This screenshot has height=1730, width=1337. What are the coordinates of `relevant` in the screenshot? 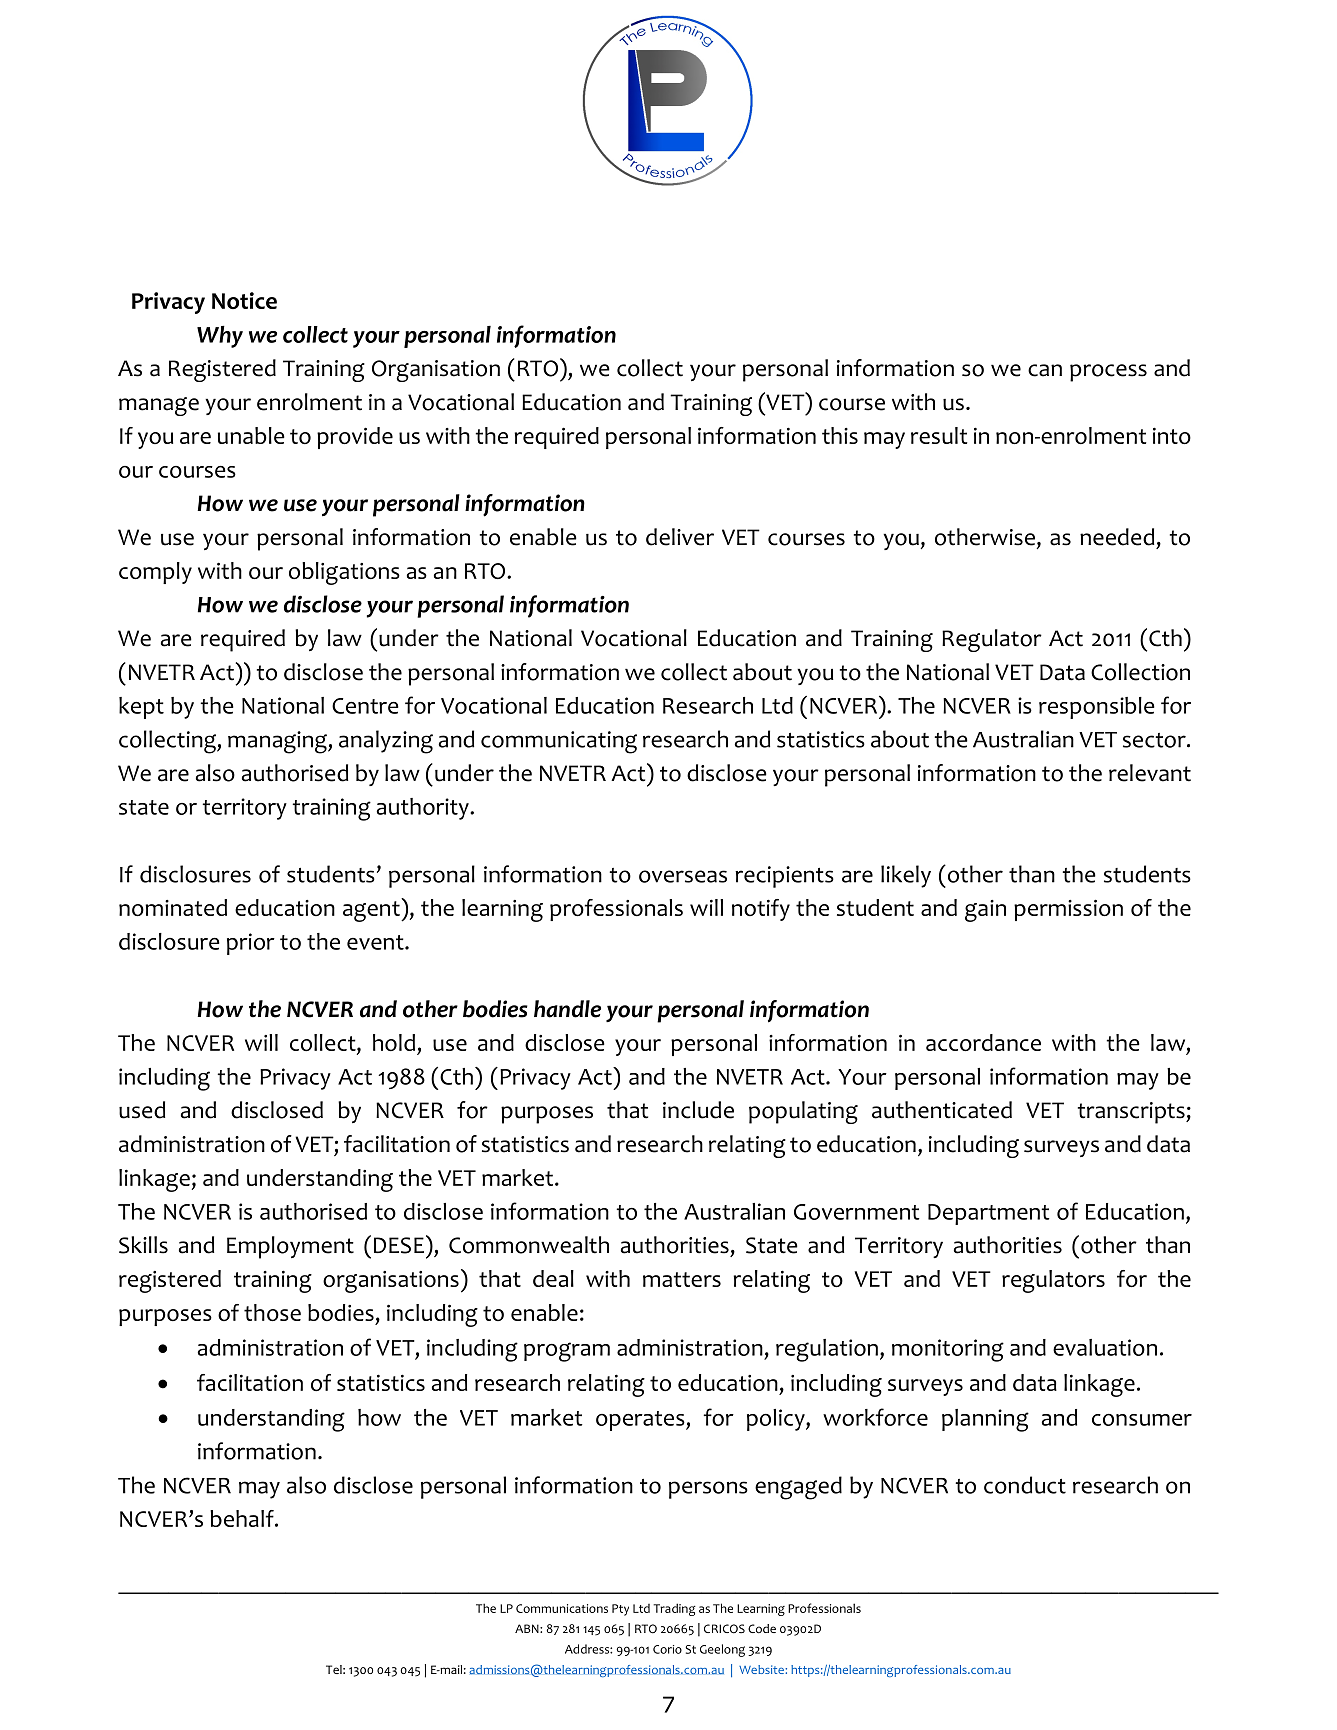 It's located at (1150, 773).
